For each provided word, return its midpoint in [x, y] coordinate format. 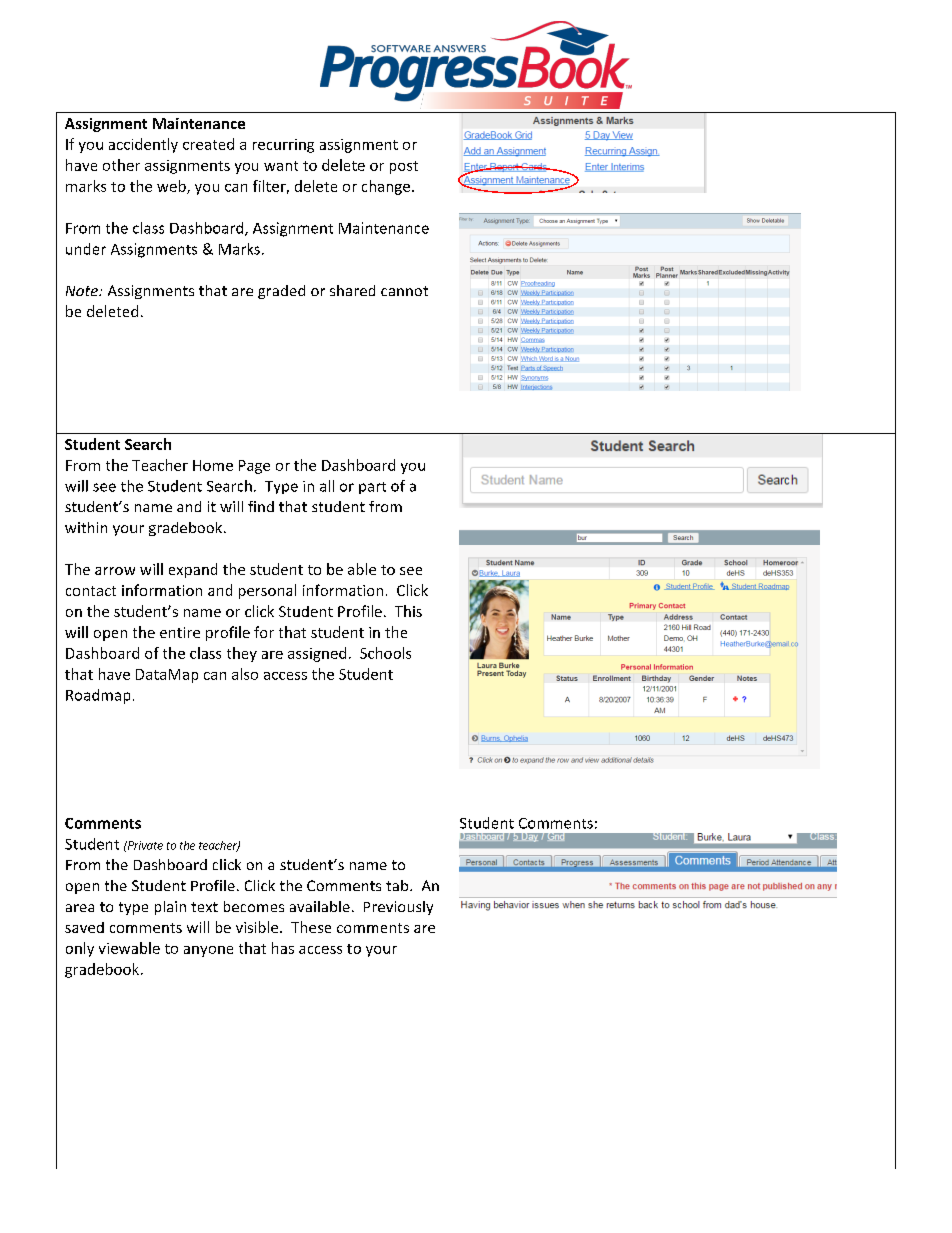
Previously [398, 908]
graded [281, 292]
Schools [385, 653]
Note [83, 291]
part [372, 488]
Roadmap [98, 696]
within [86, 527]
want [281, 166]
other [121, 165]
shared [352, 290]
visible [258, 927]
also [245, 674]
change [386, 187]
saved [84, 927]
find [261, 506]
